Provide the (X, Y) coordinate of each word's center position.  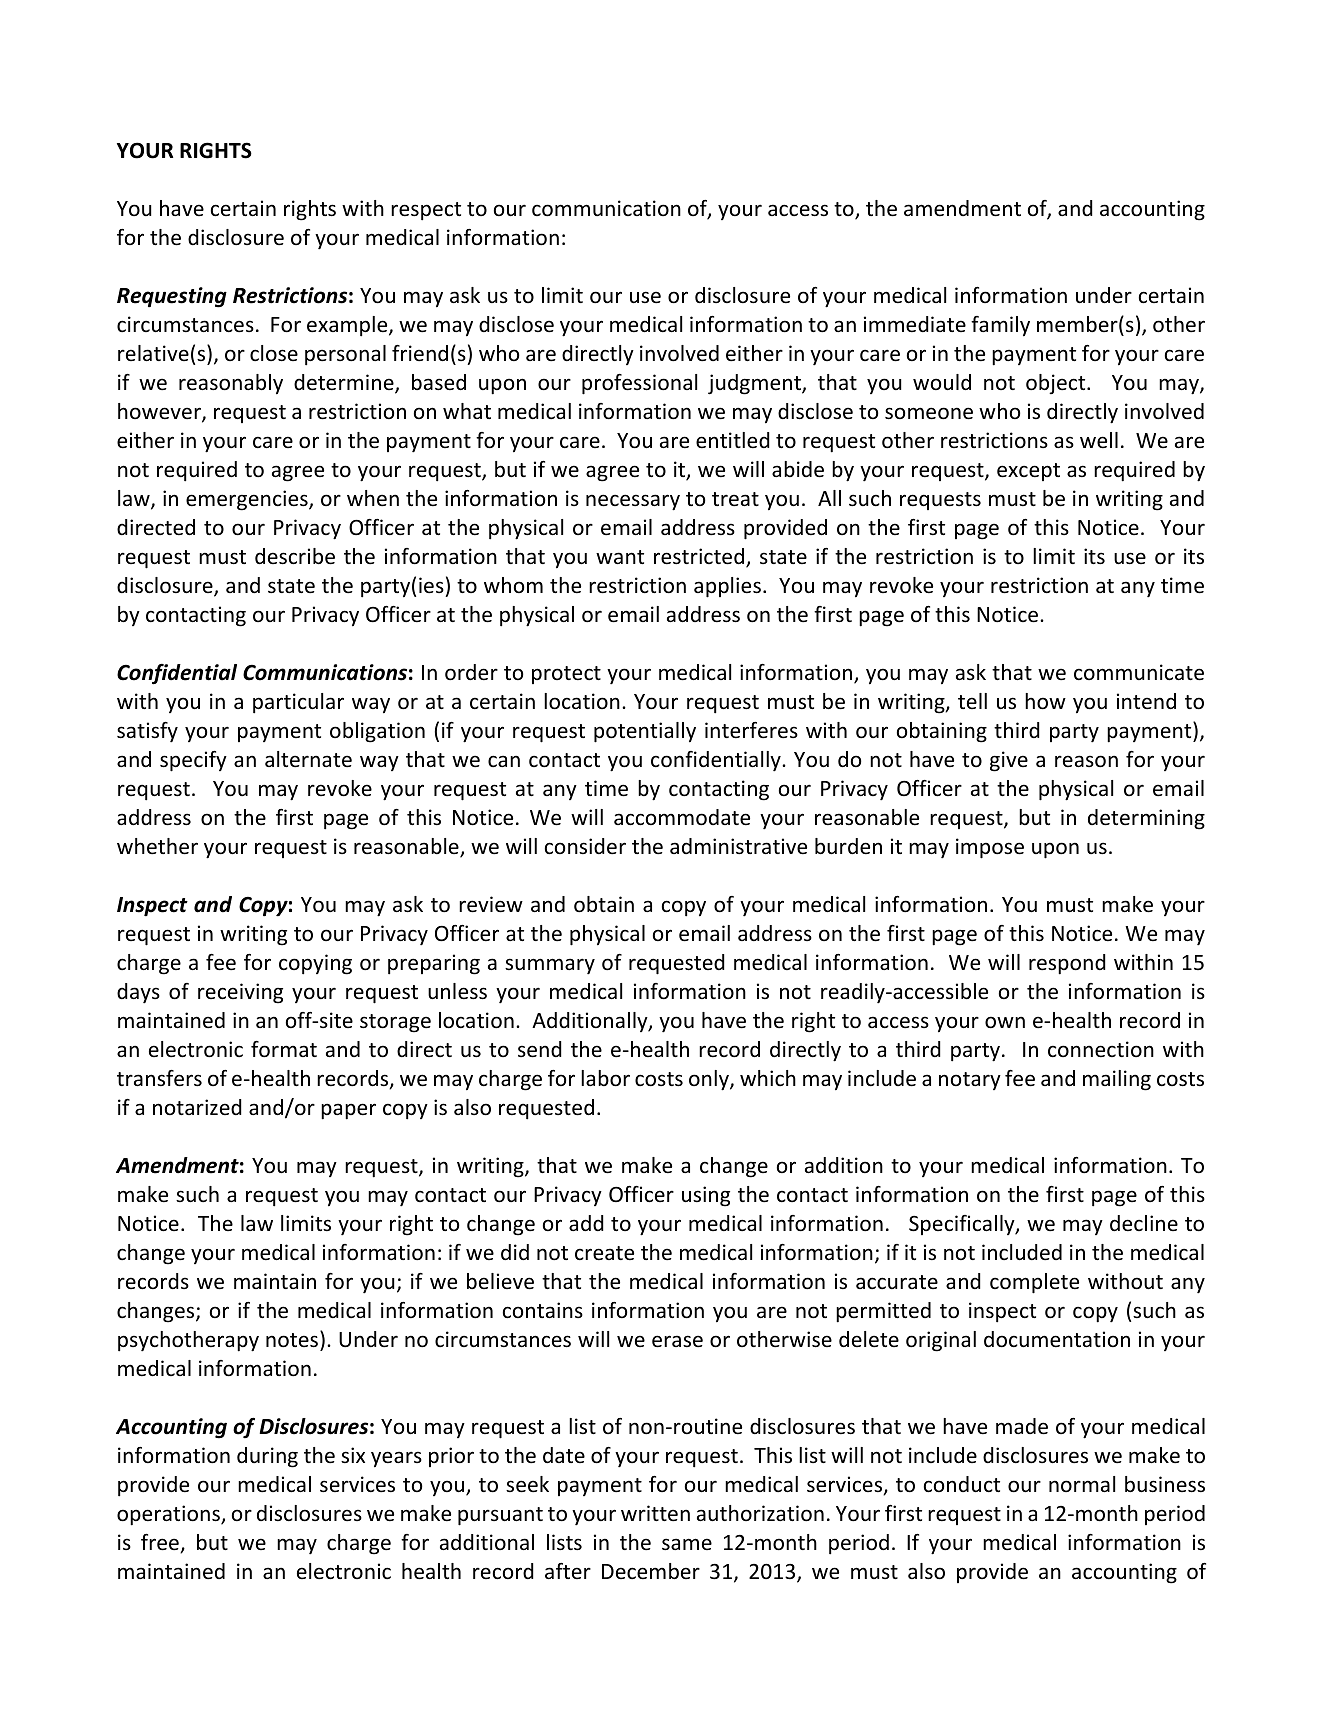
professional (639, 384)
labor (605, 1078)
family (1000, 326)
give (1009, 761)
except (1028, 472)
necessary (633, 502)
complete (1034, 1283)
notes (292, 1340)
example (348, 326)
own (1005, 1022)
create (604, 1253)
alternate (308, 759)
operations (169, 1515)
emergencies (248, 500)
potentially (645, 732)
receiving (240, 993)
